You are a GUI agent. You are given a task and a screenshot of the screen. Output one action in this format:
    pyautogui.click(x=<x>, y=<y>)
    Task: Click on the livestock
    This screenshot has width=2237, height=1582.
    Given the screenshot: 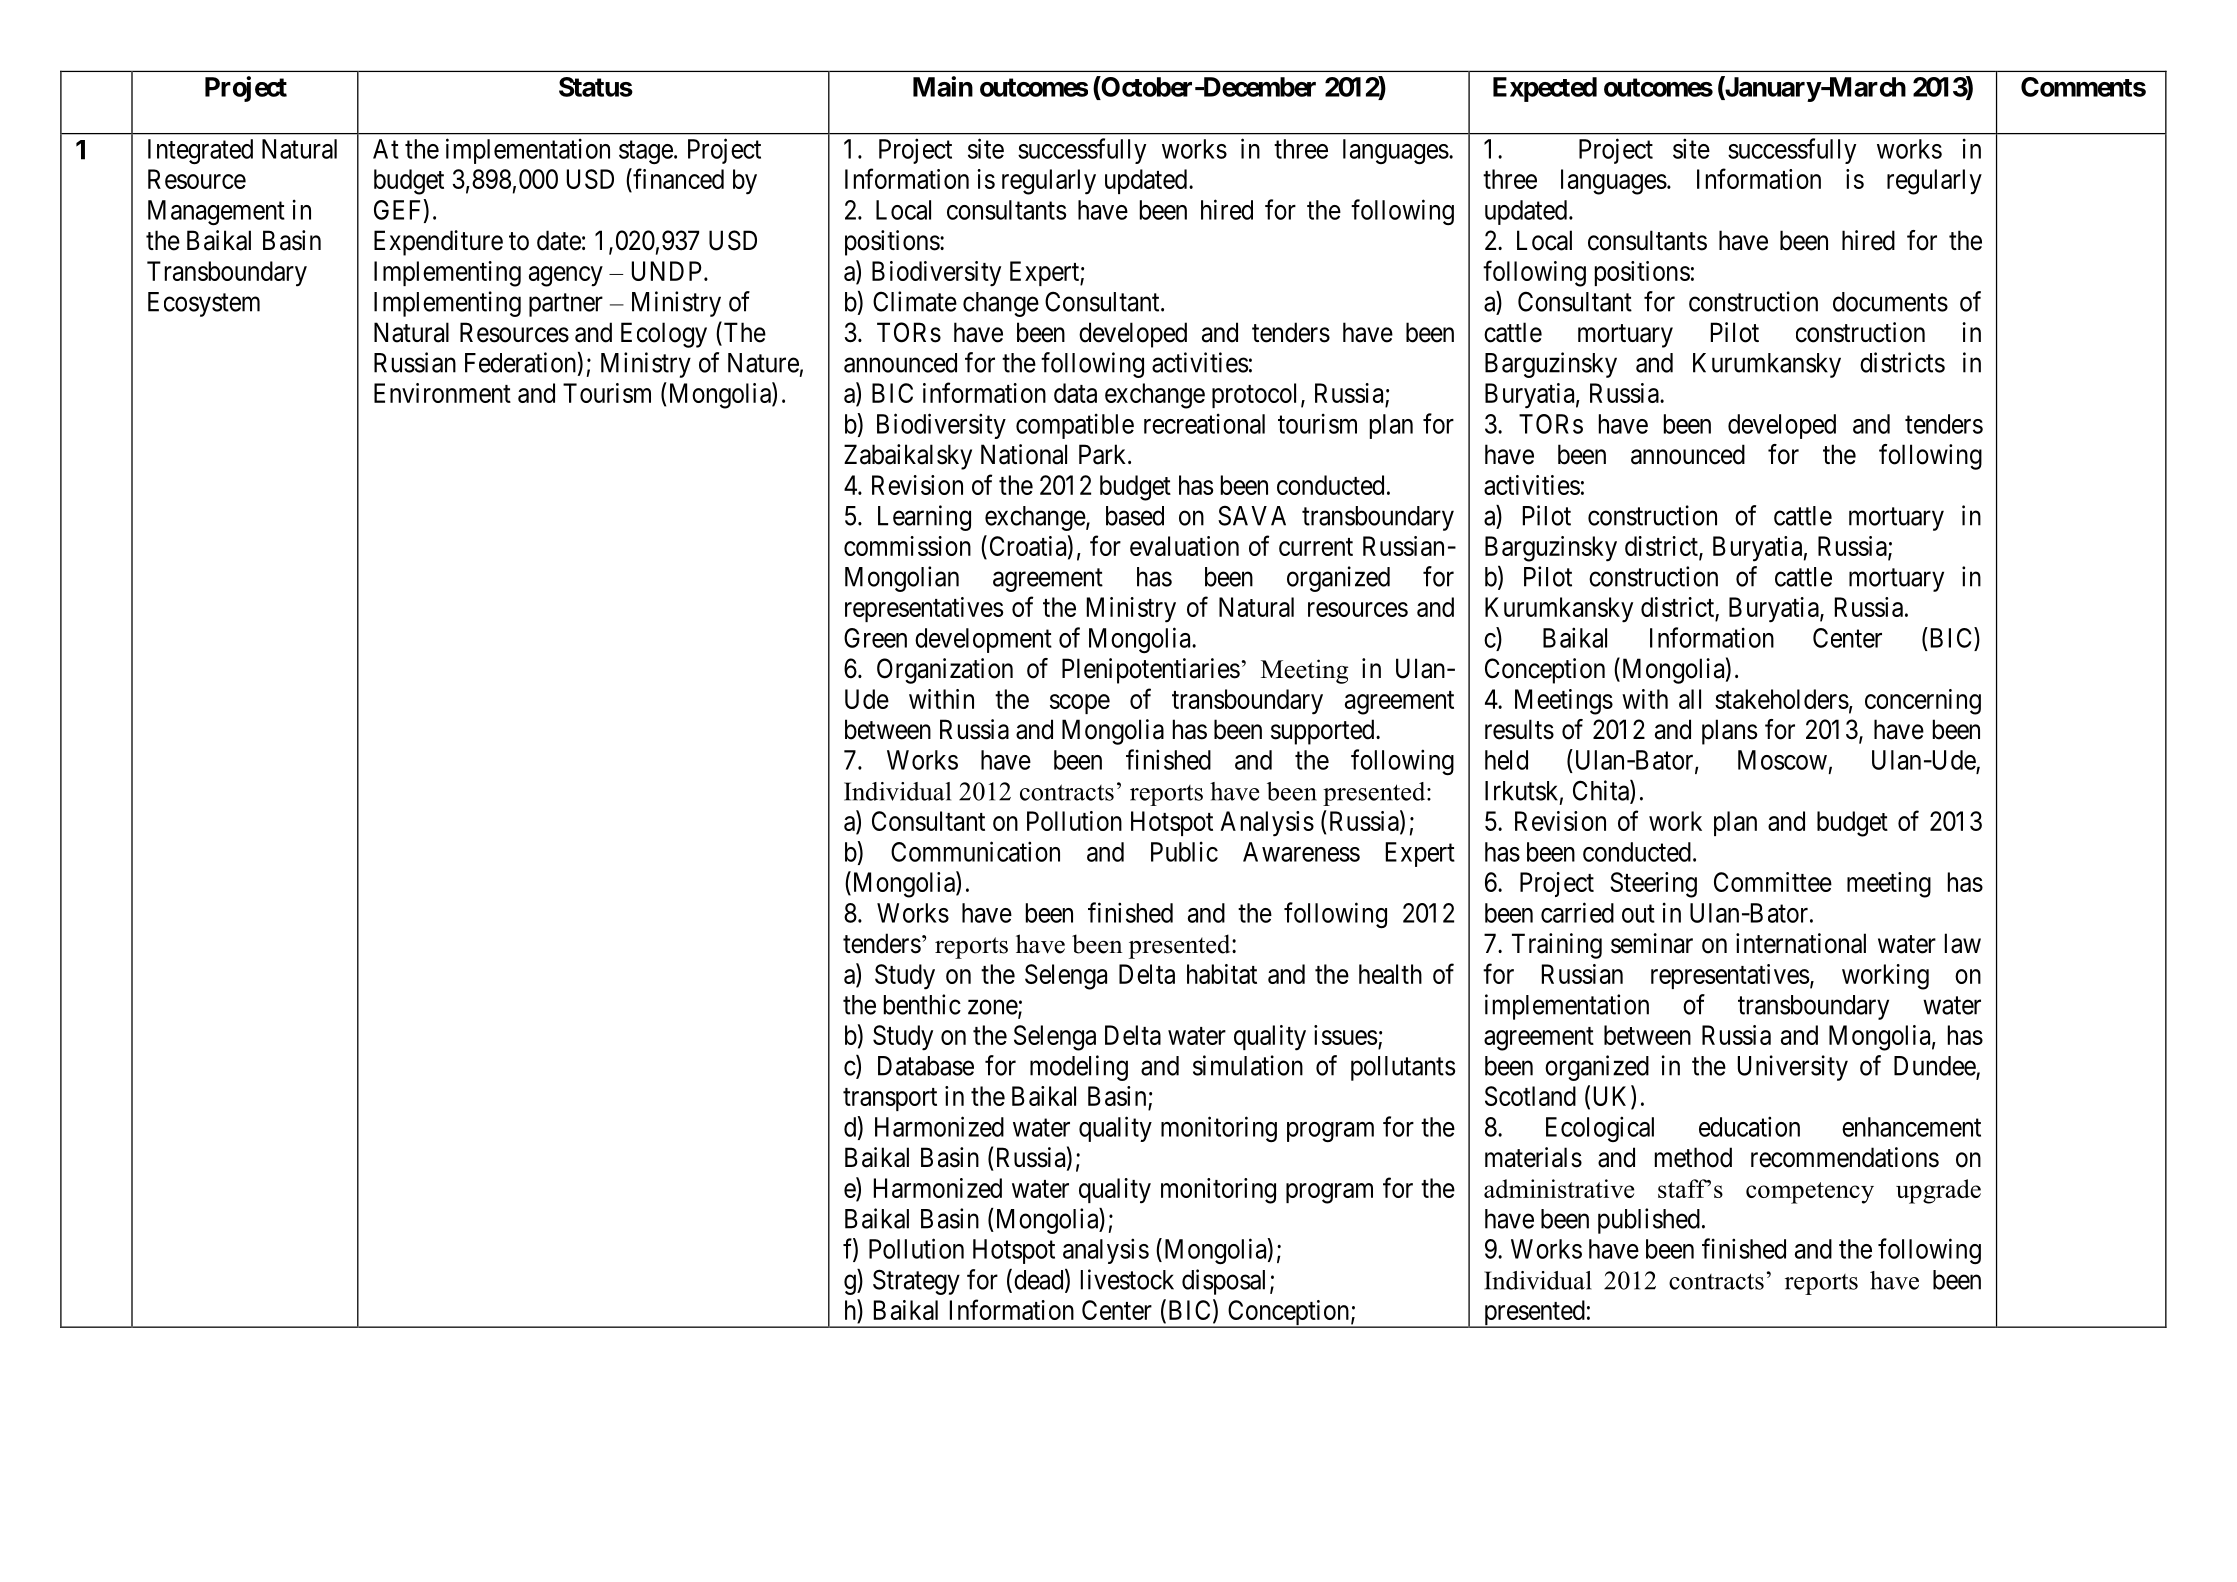 What is the action you would take?
    pyautogui.click(x=1127, y=1279)
